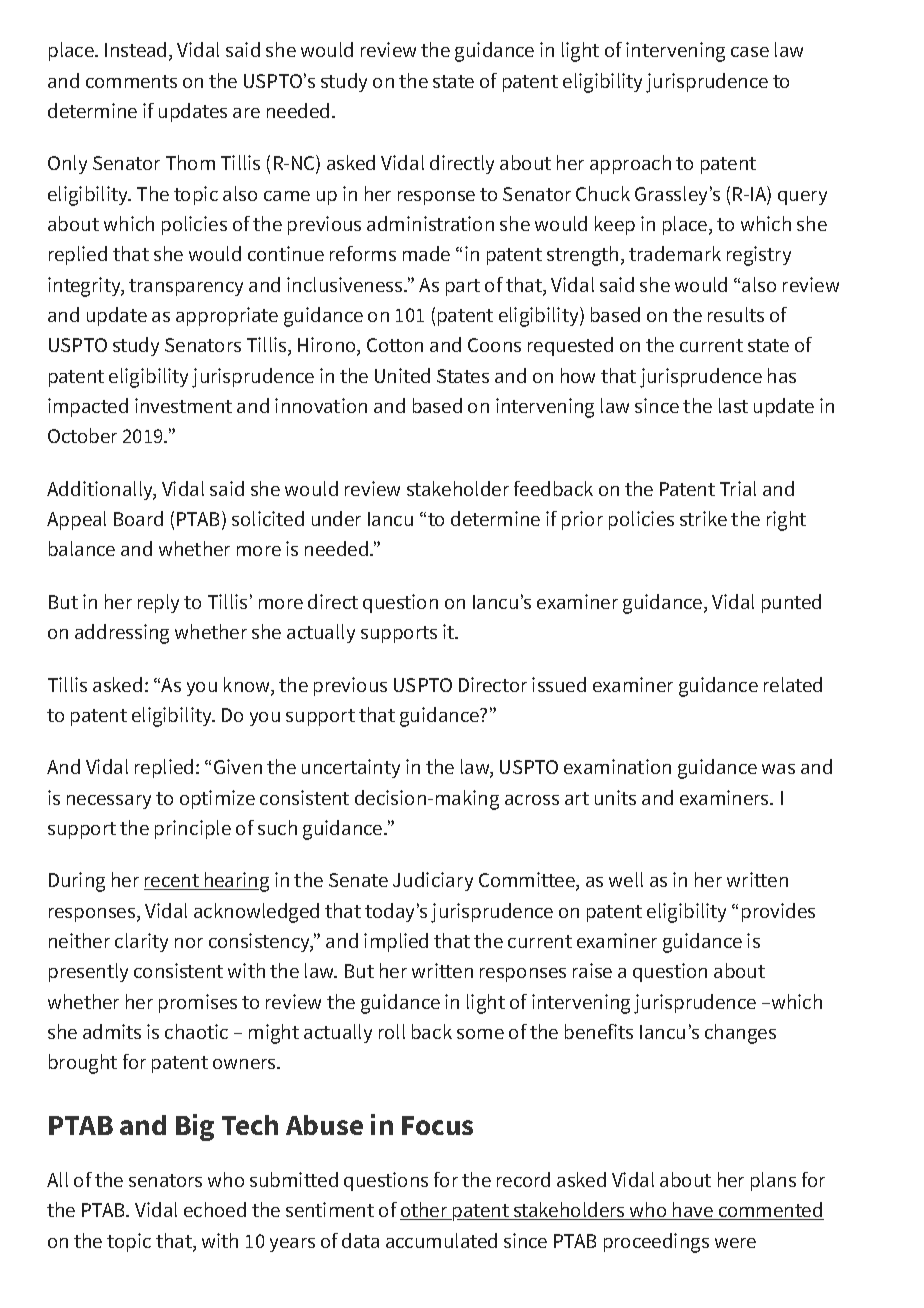 The height and width of the screenshot is (1308, 924). I want to click on other, so click(425, 1211).
